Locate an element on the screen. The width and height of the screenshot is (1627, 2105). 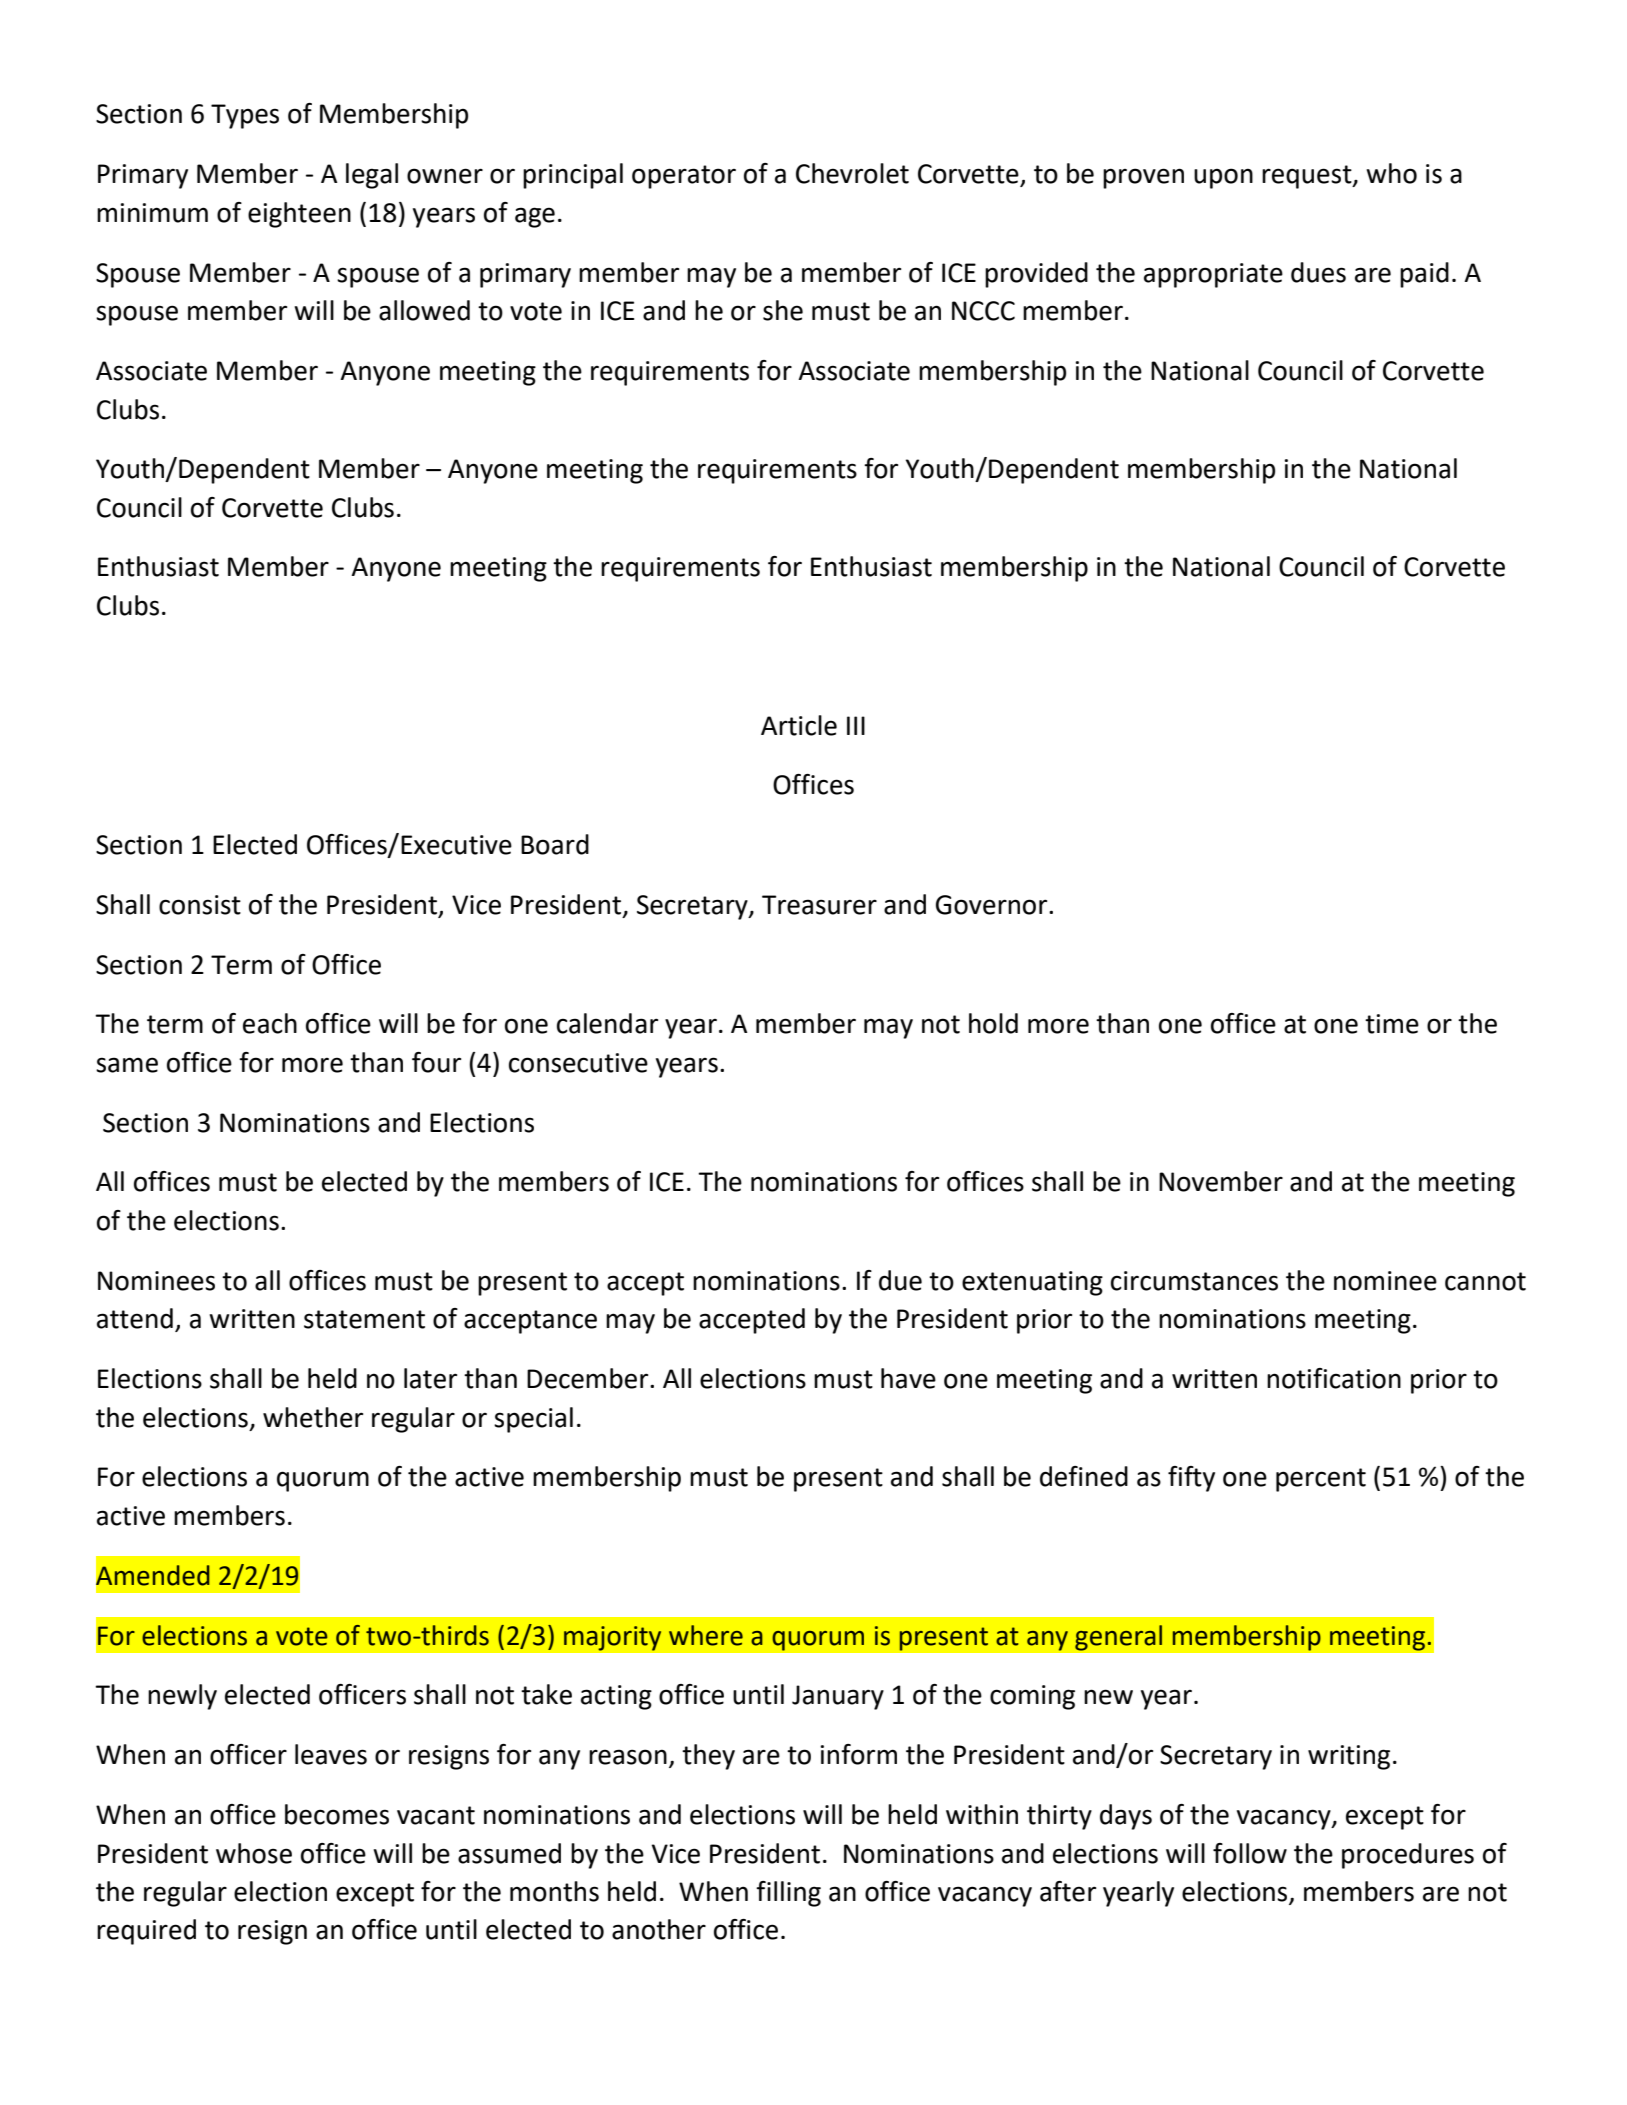
filling is located at coordinates (788, 1894).
